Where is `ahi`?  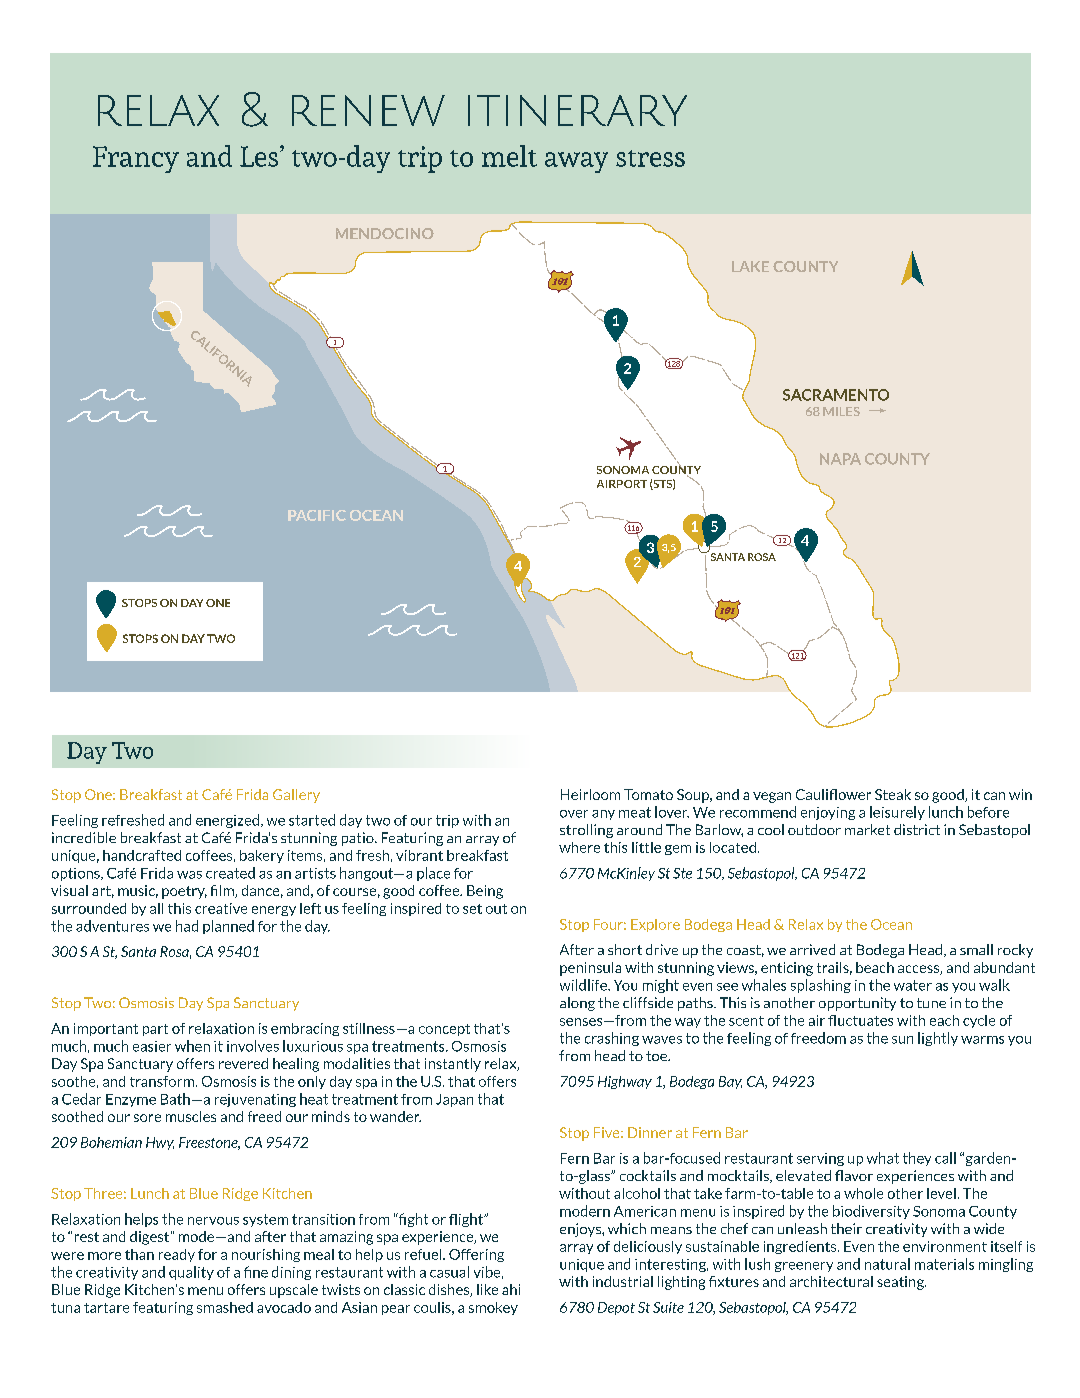
ahi is located at coordinates (511, 1289).
